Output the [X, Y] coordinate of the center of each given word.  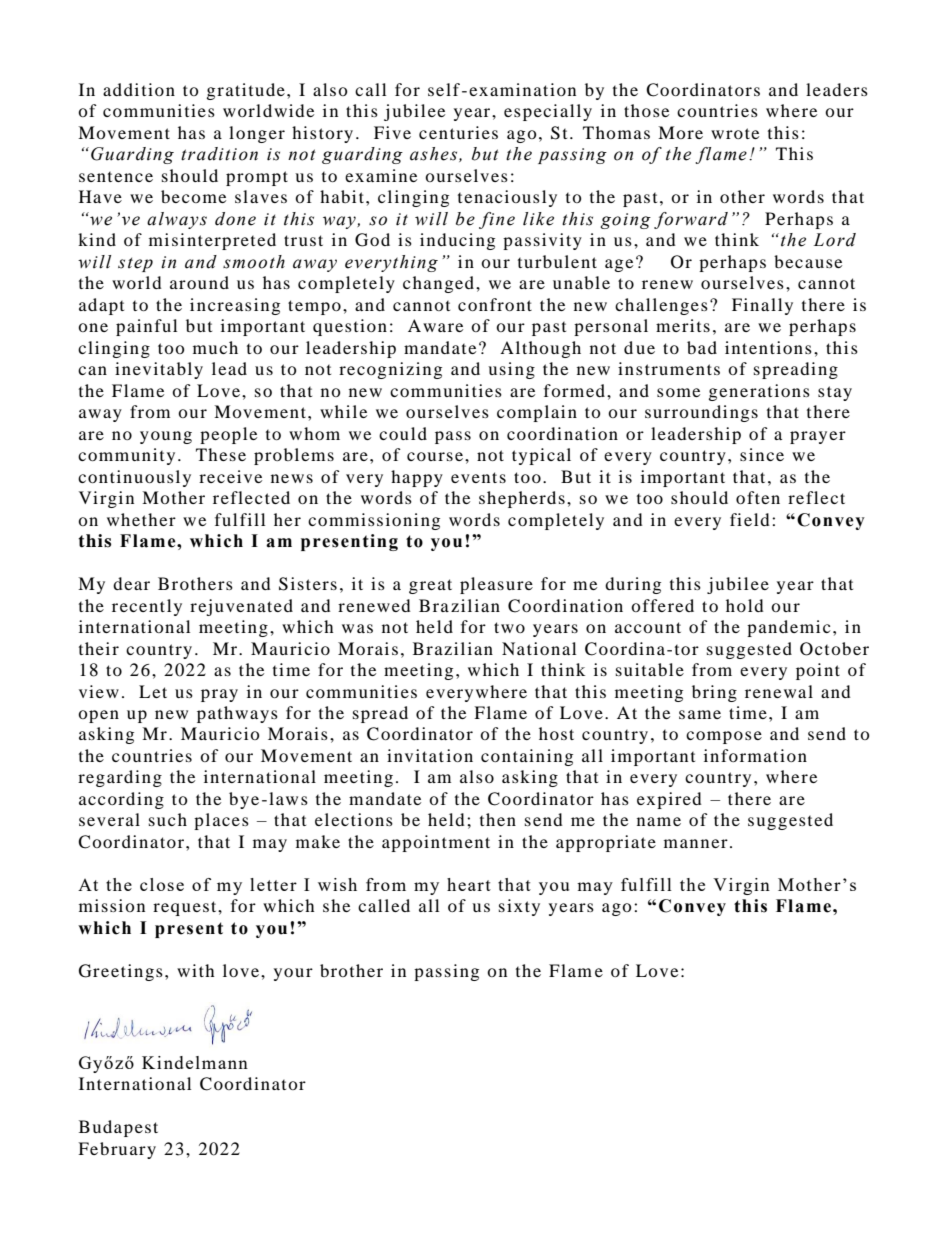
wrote [735, 133]
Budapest [118, 1128]
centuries [458, 132]
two [509, 627]
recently [147, 607]
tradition [219, 154]
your [293, 974]
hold [745, 605]
